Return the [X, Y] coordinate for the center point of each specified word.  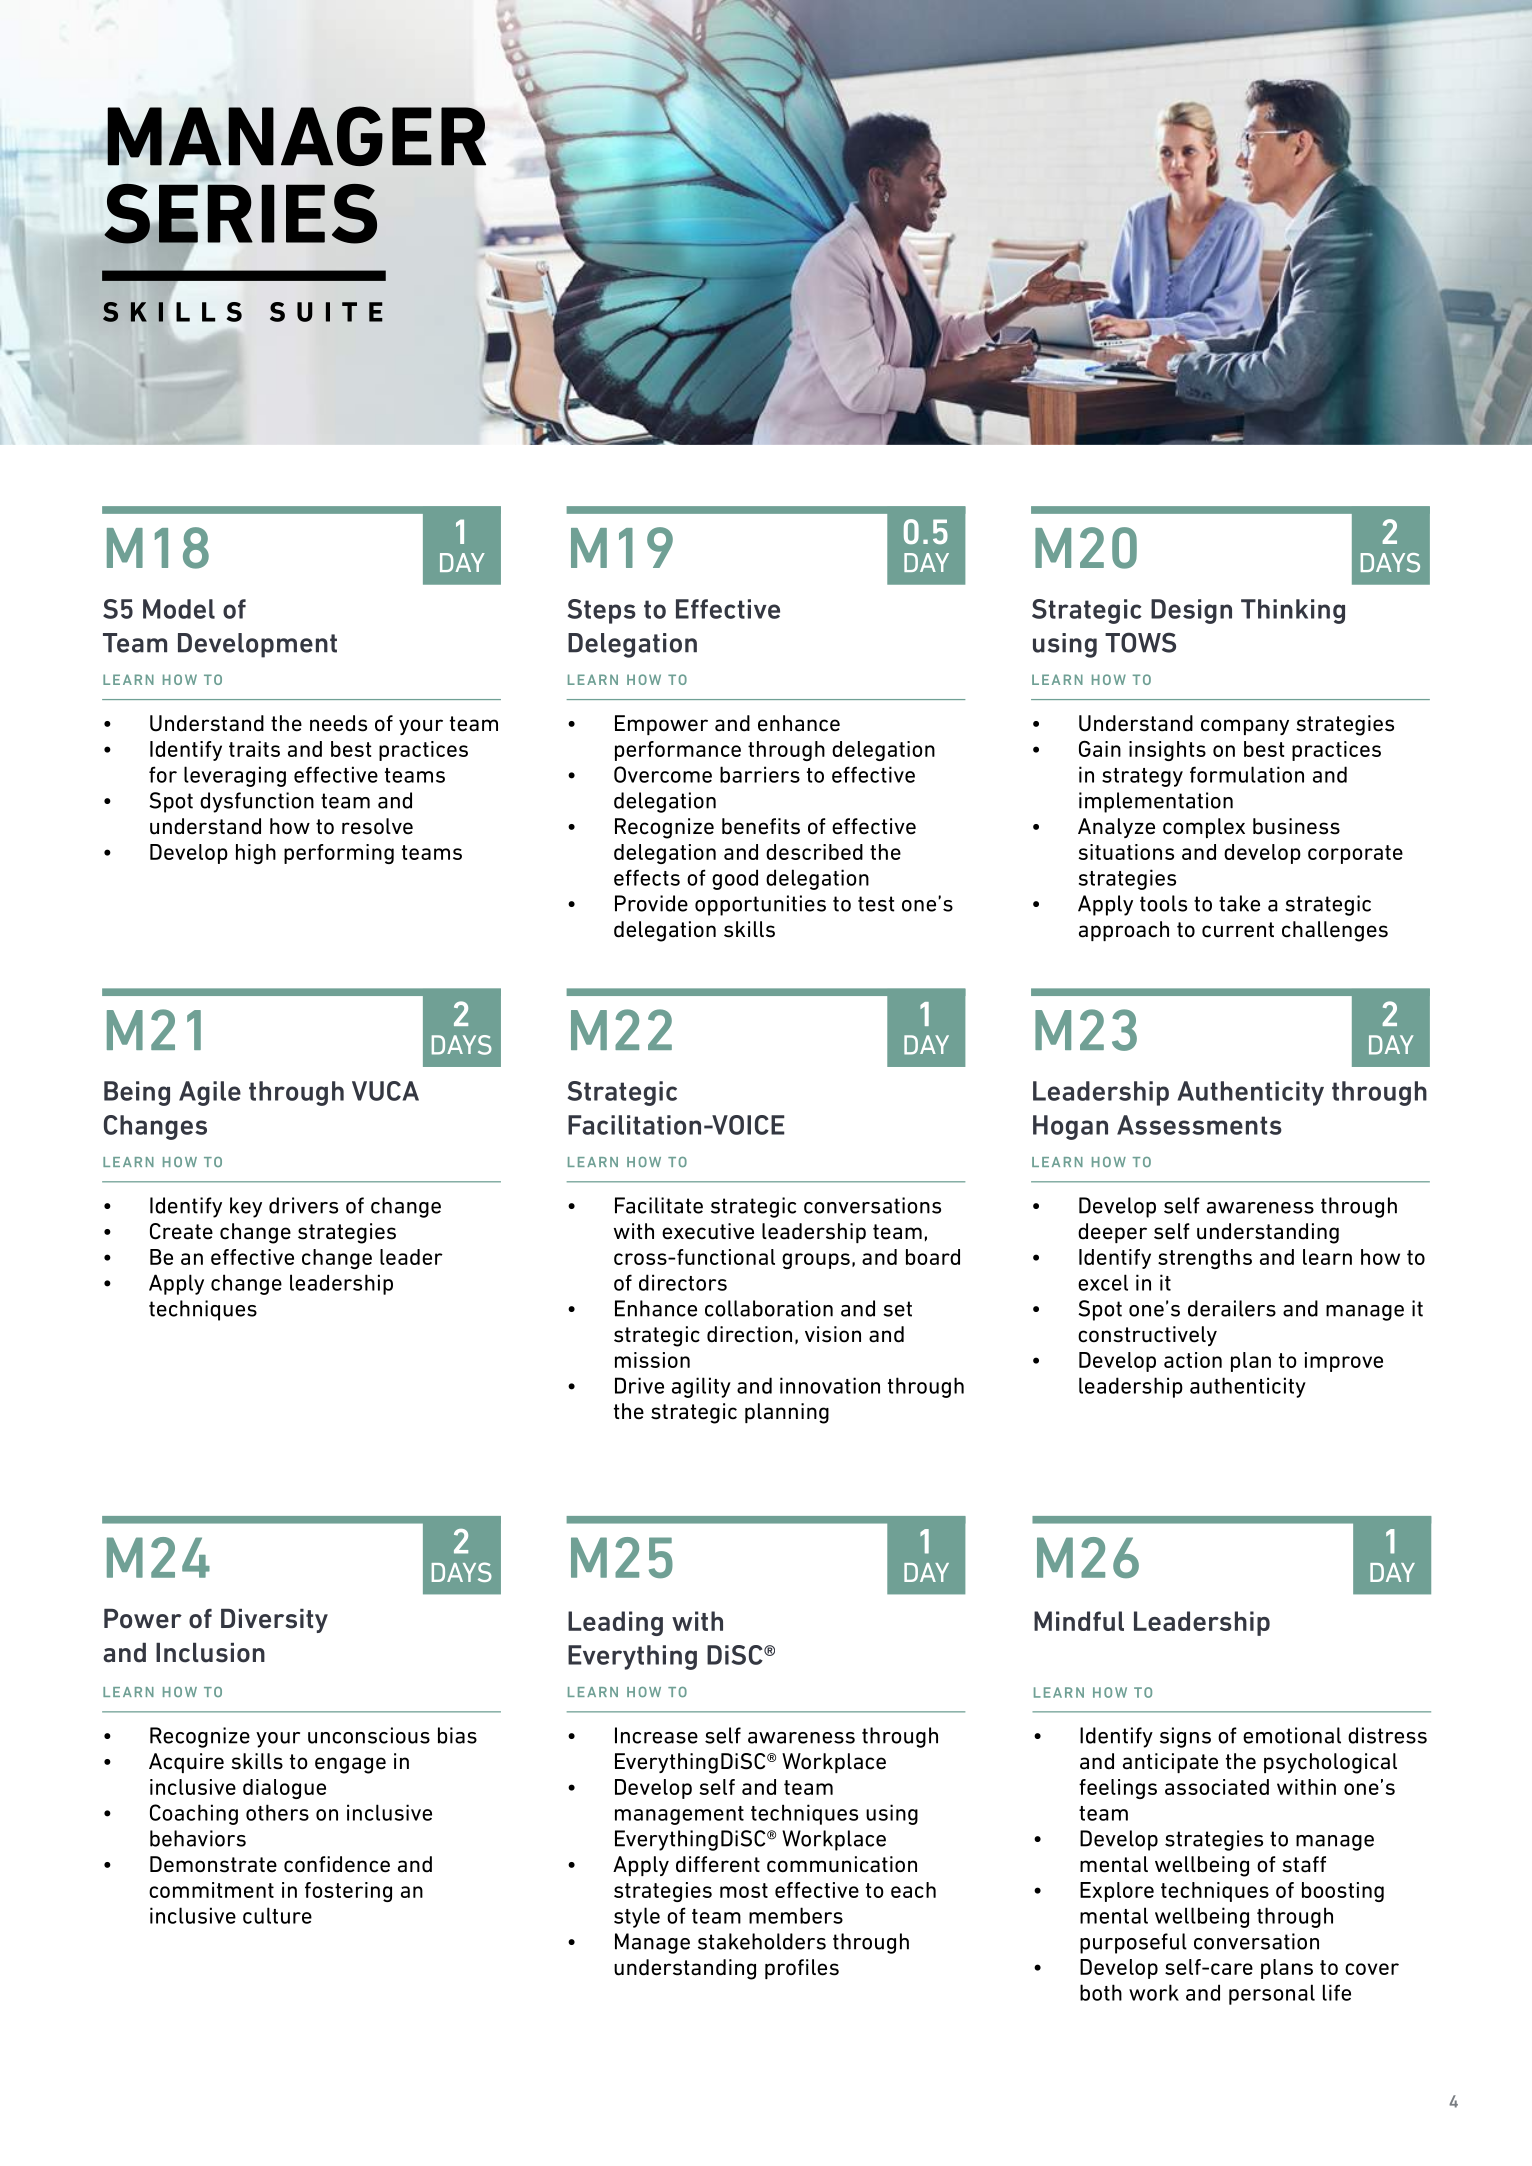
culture [277, 1915]
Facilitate [659, 1205]
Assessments [1199, 1125]
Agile [210, 1093]
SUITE [326, 312]
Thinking [1293, 611]
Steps [602, 611]
